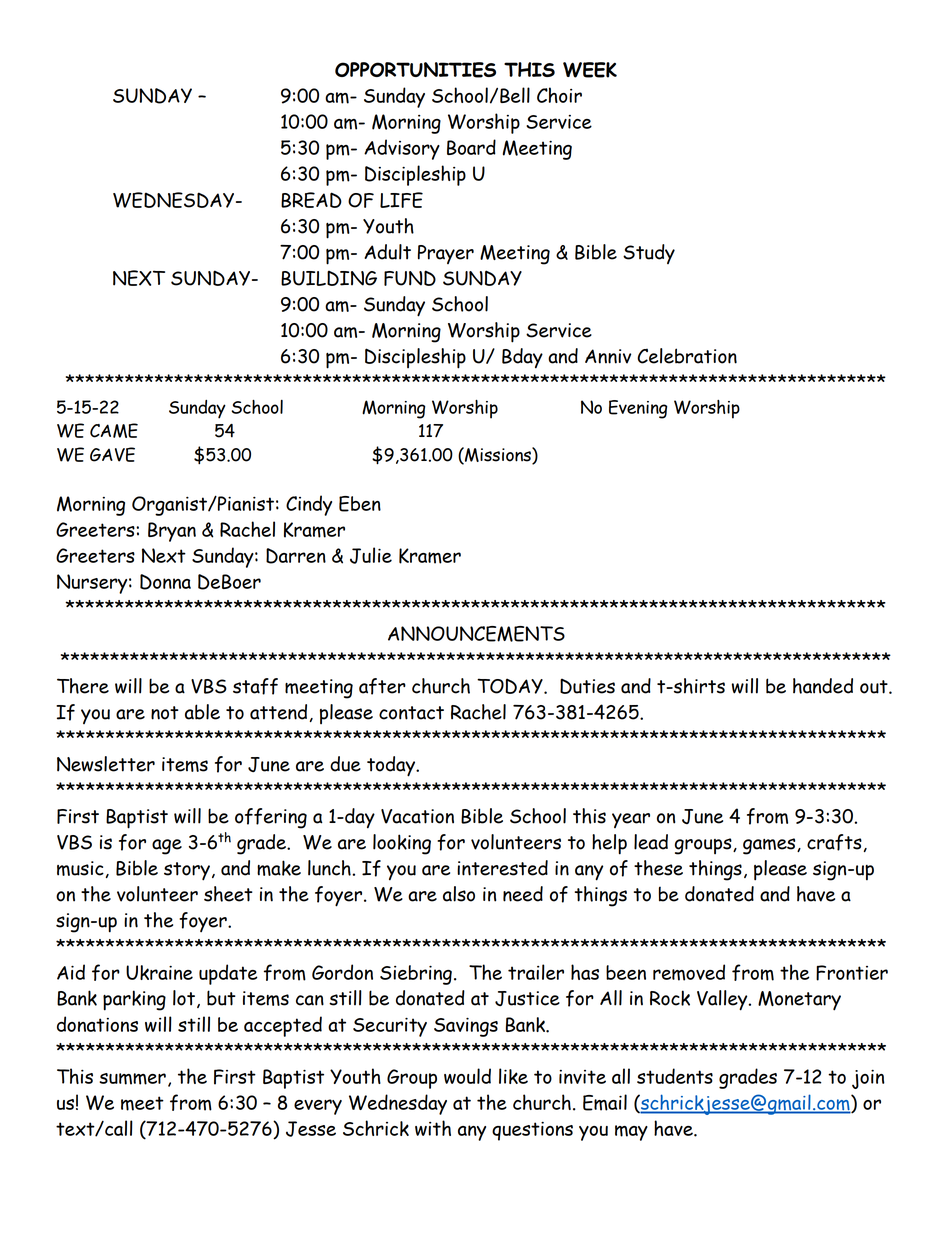  What do you see at coordinates (415, 70) in the image?
I see `OPPORTUNITIES` at bounding box center [415, 70].
